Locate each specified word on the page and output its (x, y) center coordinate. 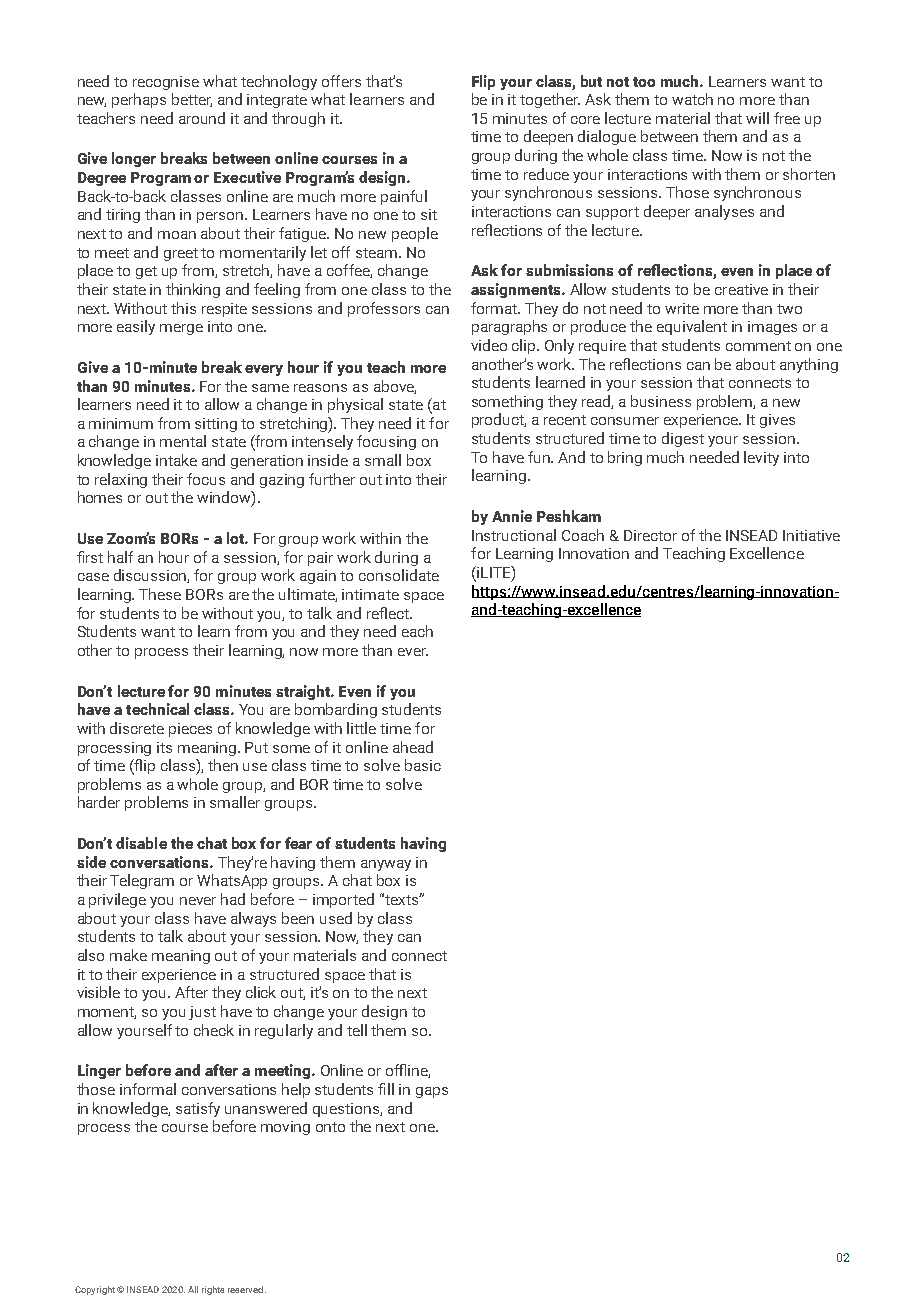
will (757, 118)
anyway (386, 865)
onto (330, 1127)
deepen (548, 137)
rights (213, 1290)
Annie (512, 516)
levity (761, 458)
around (202, 118)
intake (176, 460)
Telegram (142, 881)
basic (423, 765)
